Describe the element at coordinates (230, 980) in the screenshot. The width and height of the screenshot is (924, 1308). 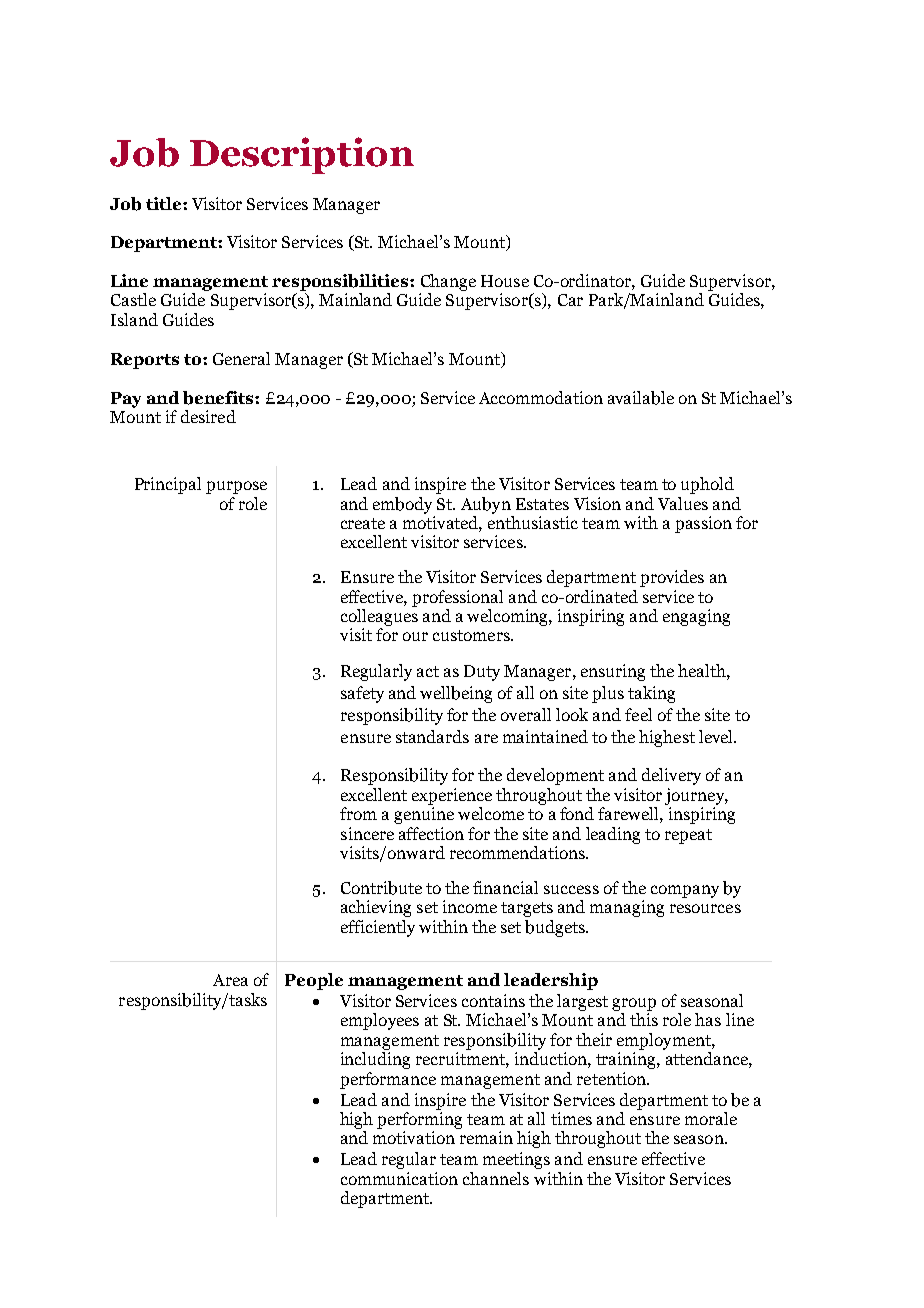
I see `Area` at that location.
